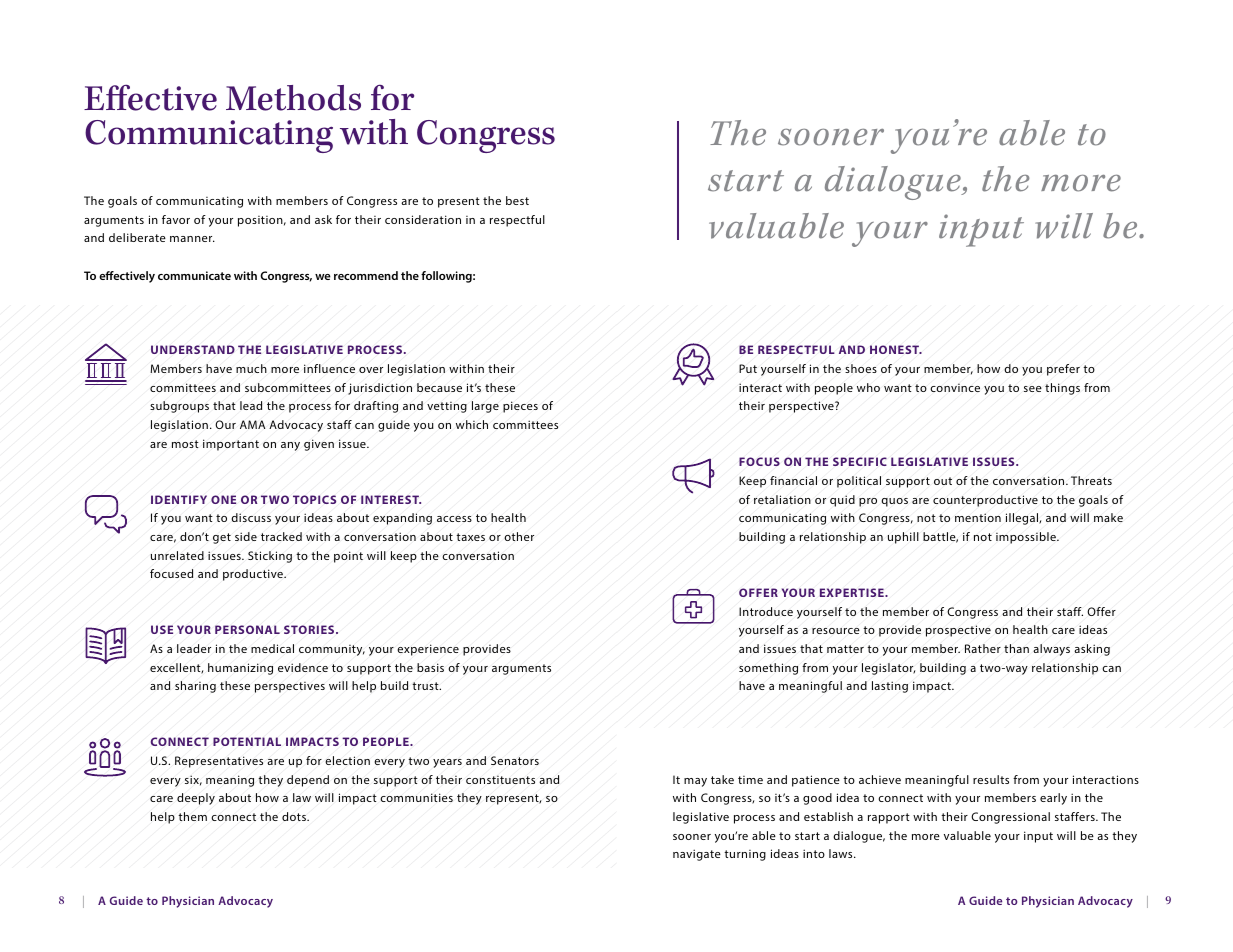 This screenshot has width=1233, height=952. Describe the element at coordinates (517, 200) in the screenshot. I see `best` at that location.
